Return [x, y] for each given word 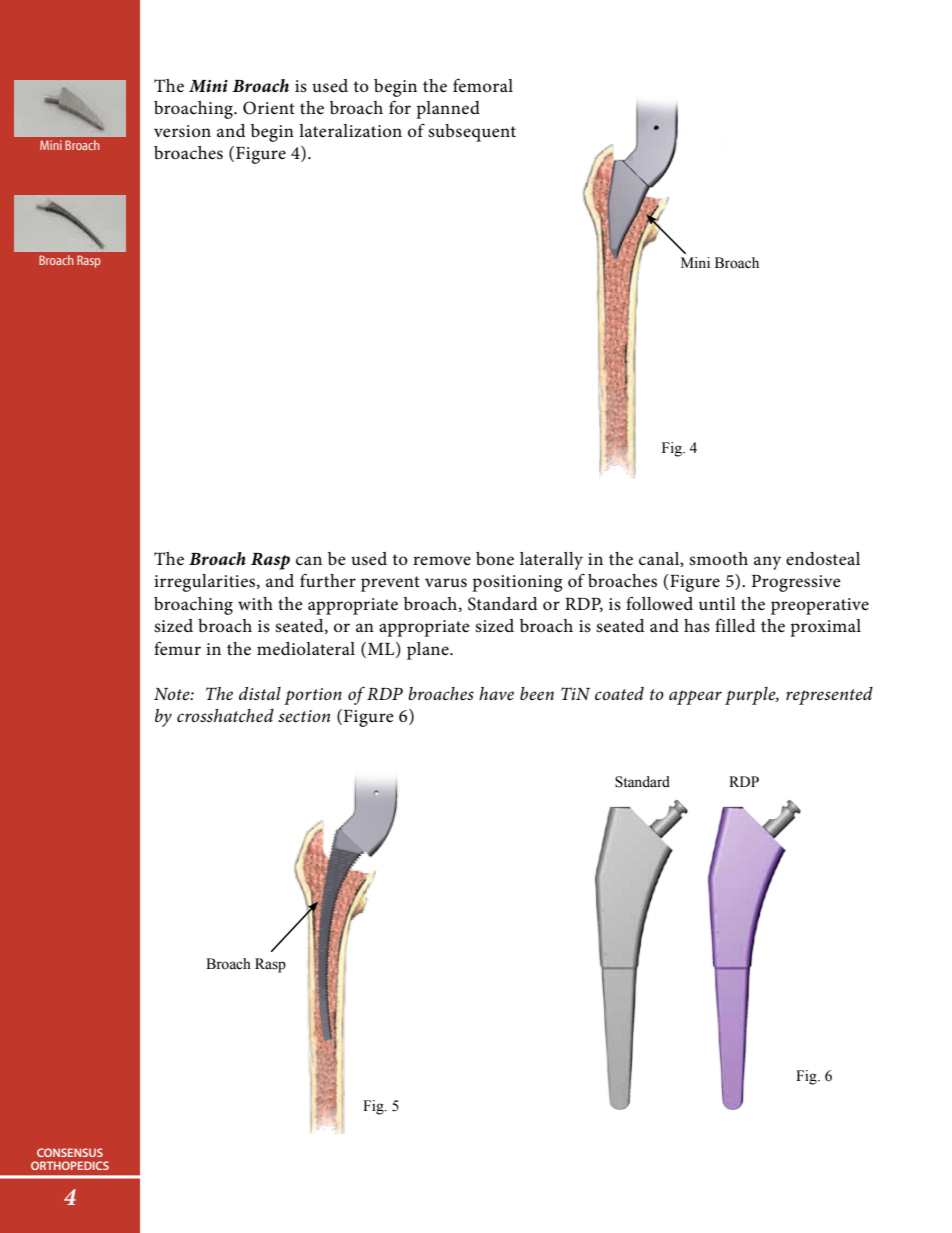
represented [829, 696]
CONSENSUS [70, 1152]
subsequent [472, 133]
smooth [718, 559]
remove [442, 560]
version [182, 131]
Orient [269, 108]
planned [448, 110]
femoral [483, 85]
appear [695, 697]
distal [260, 693]
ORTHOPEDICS [70, 1165]
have [496, 694]
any [767, 563]
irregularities [206, 583]
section [304, 716]
